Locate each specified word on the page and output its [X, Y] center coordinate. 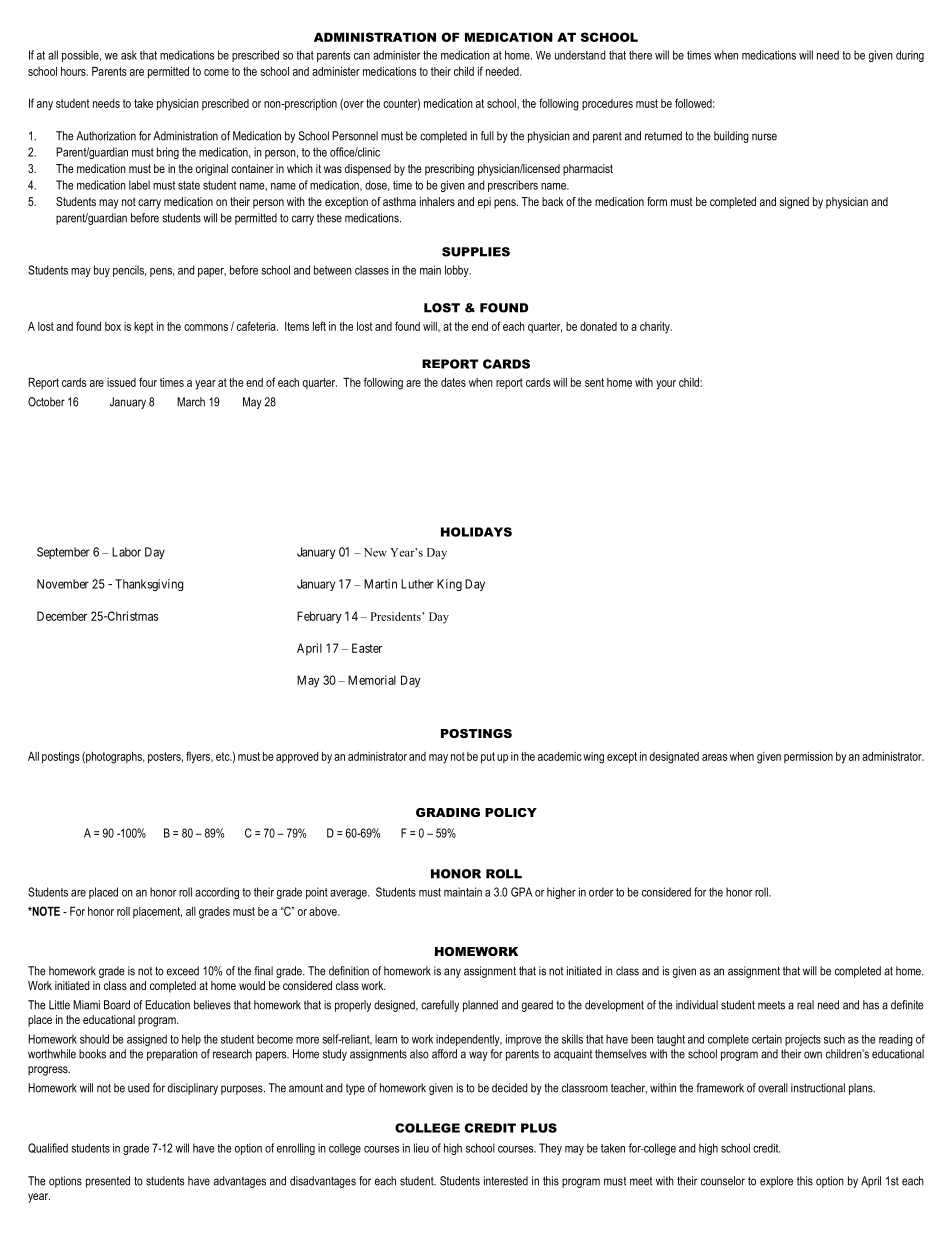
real [805, 1005]
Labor [126, 552]
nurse [764, 137]
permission [808, 757]
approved [297, 758]
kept [143, 327]
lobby [458, 271]
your [666, 385]
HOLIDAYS [476, 532]
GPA [521, 892]
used [139, 1088]
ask [129, 55]
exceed [183, 971]
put [488, 758]
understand [580, 55]
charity [656, 328]
